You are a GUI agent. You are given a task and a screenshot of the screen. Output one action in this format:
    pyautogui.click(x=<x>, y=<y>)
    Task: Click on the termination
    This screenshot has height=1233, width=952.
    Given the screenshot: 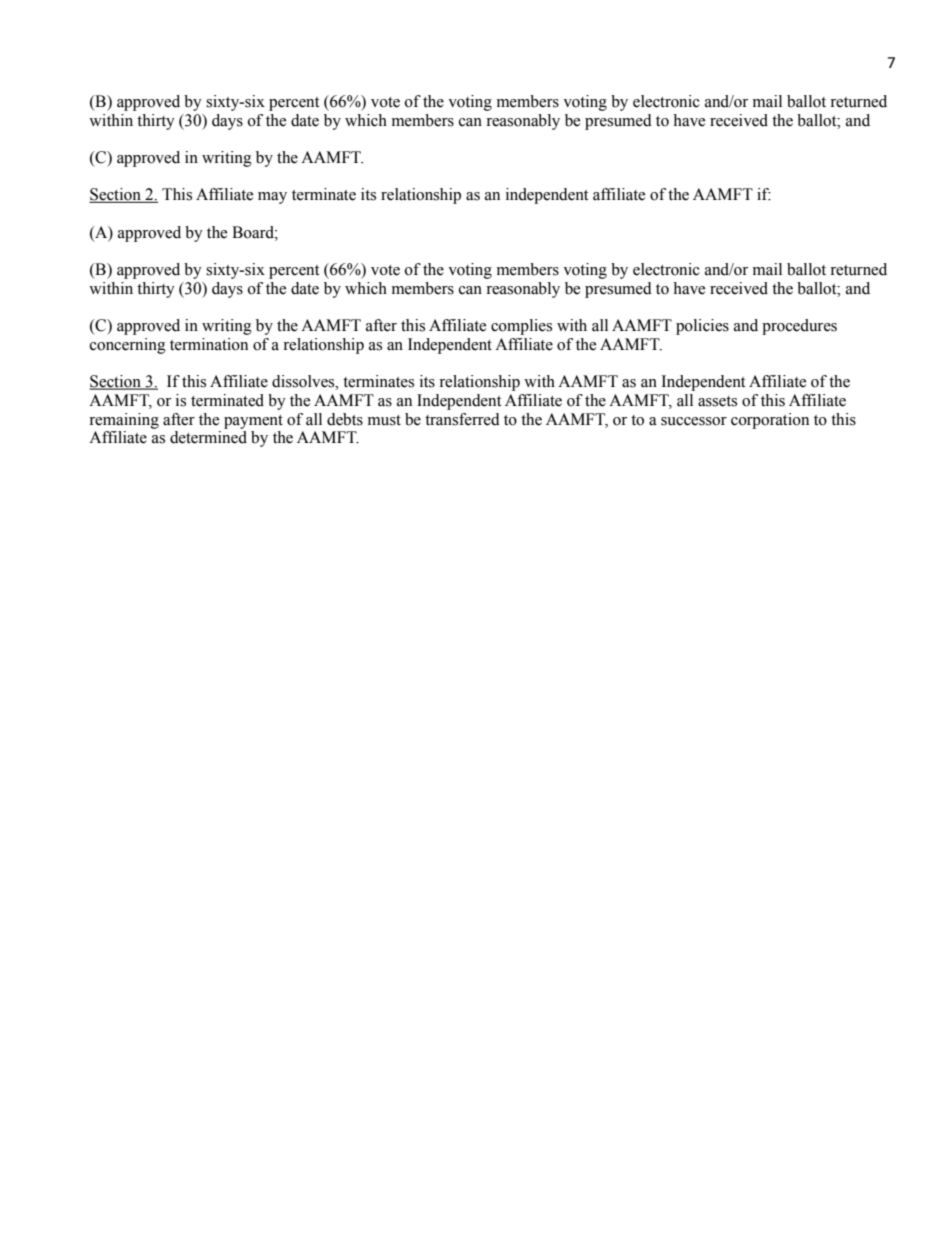 What is the action you would take?
    pyautogui.click(x=209, y=344)
